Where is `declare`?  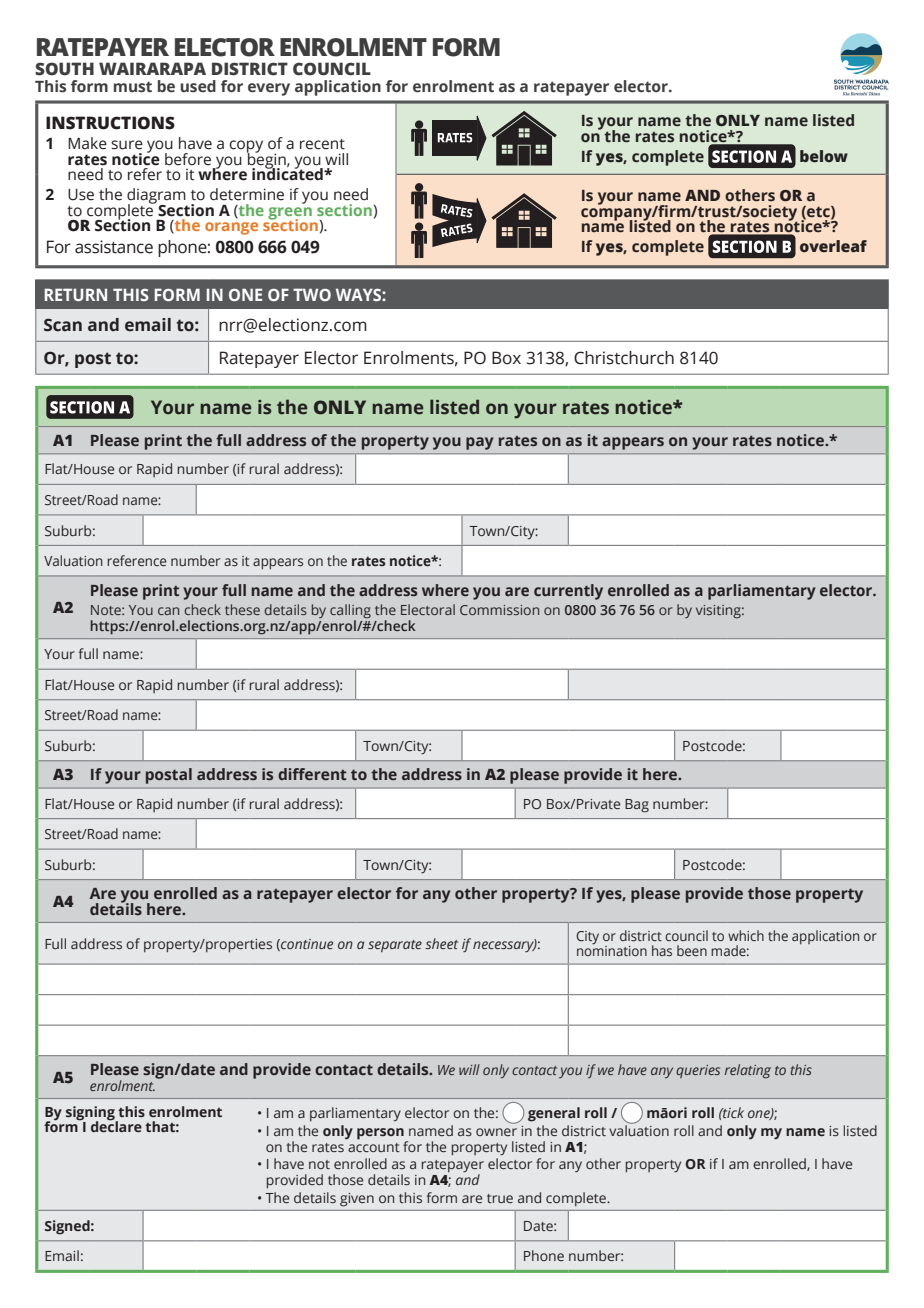
declare is located at coordinates (116, 1125).
